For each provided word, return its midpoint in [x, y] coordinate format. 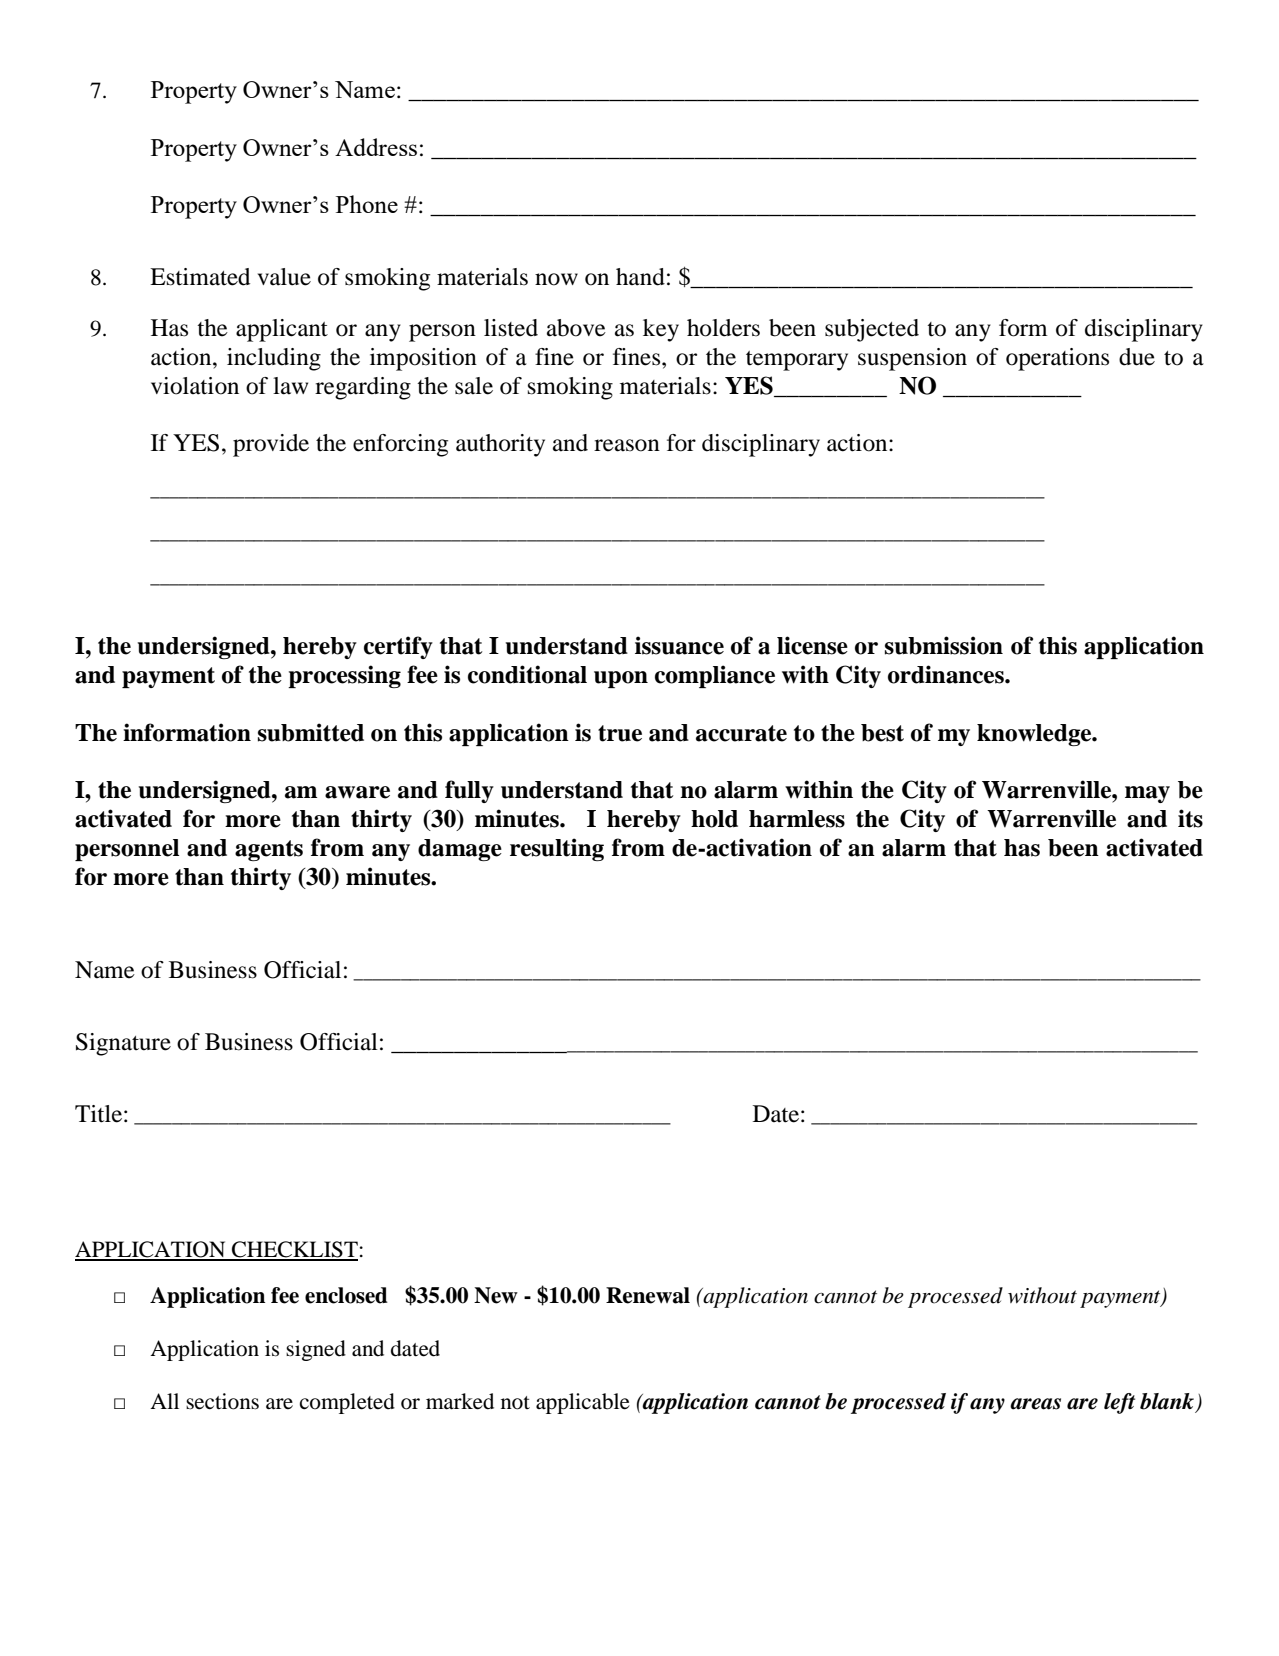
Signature [123, 1044]
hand [640, 277]
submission [944, 645]
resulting [557, 849]
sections [222, 1401]
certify [398, 647]
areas [1035, 1404]
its [1190, 818]
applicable [583, 1403]
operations [1057, 359]
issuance [679, 645]
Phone [367, 204]
